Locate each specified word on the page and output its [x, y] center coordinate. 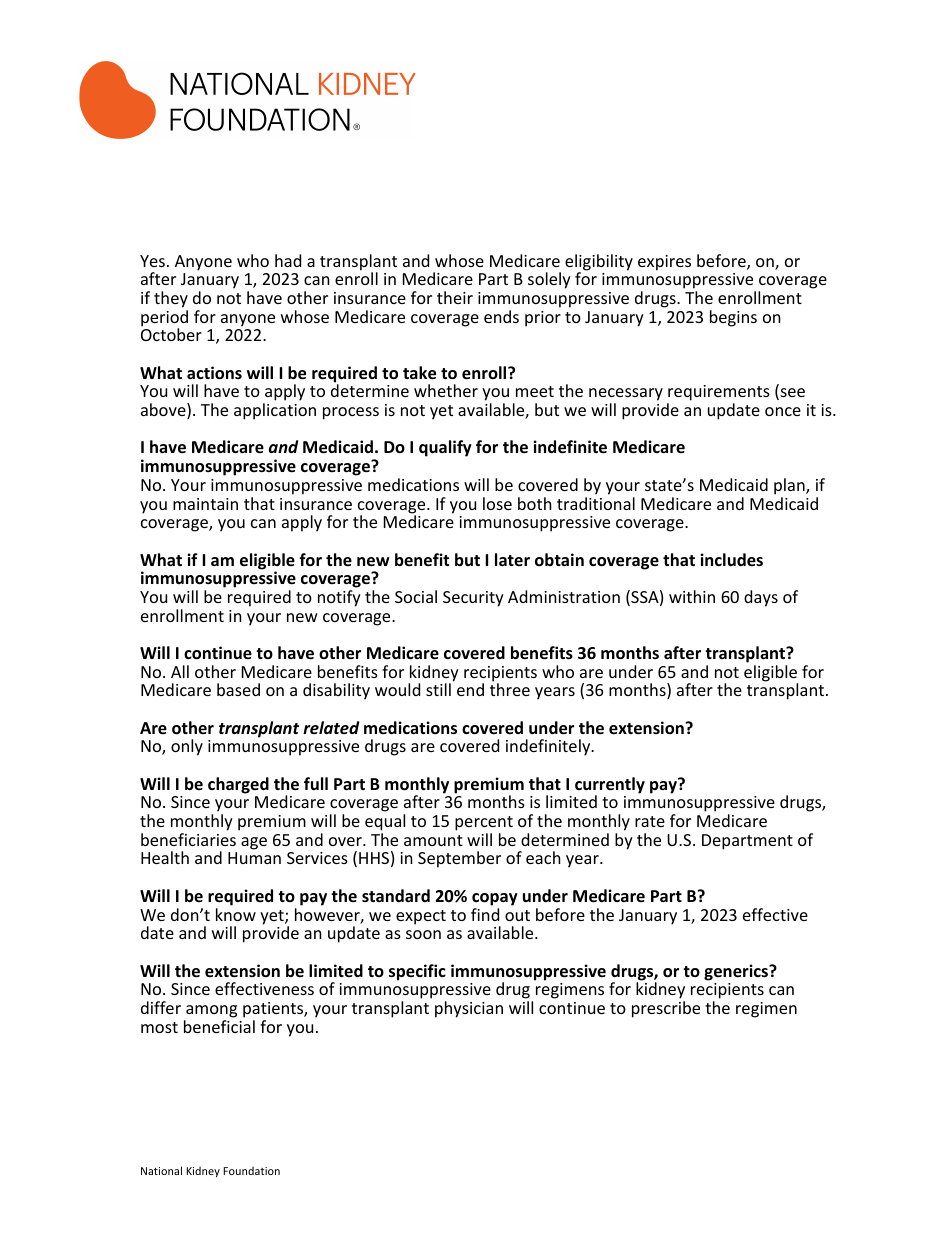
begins [733, 318]
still [438, 689]
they [171, 299]
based [238, 689]
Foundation [251, 1171]
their [455, 297]
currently [610, 786]
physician [469, 1009]
